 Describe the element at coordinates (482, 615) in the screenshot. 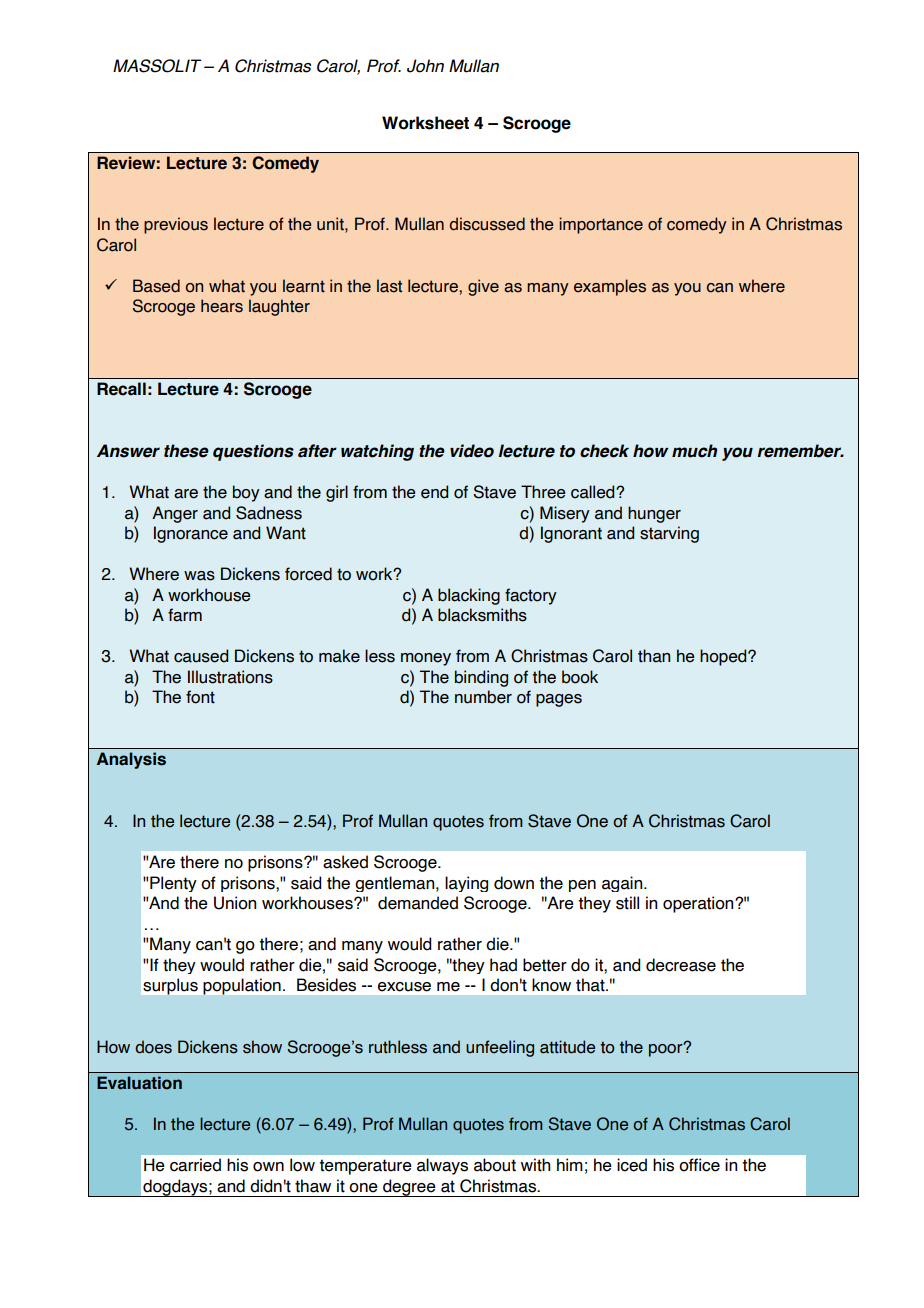

I see `blacksmiths` at that location.
